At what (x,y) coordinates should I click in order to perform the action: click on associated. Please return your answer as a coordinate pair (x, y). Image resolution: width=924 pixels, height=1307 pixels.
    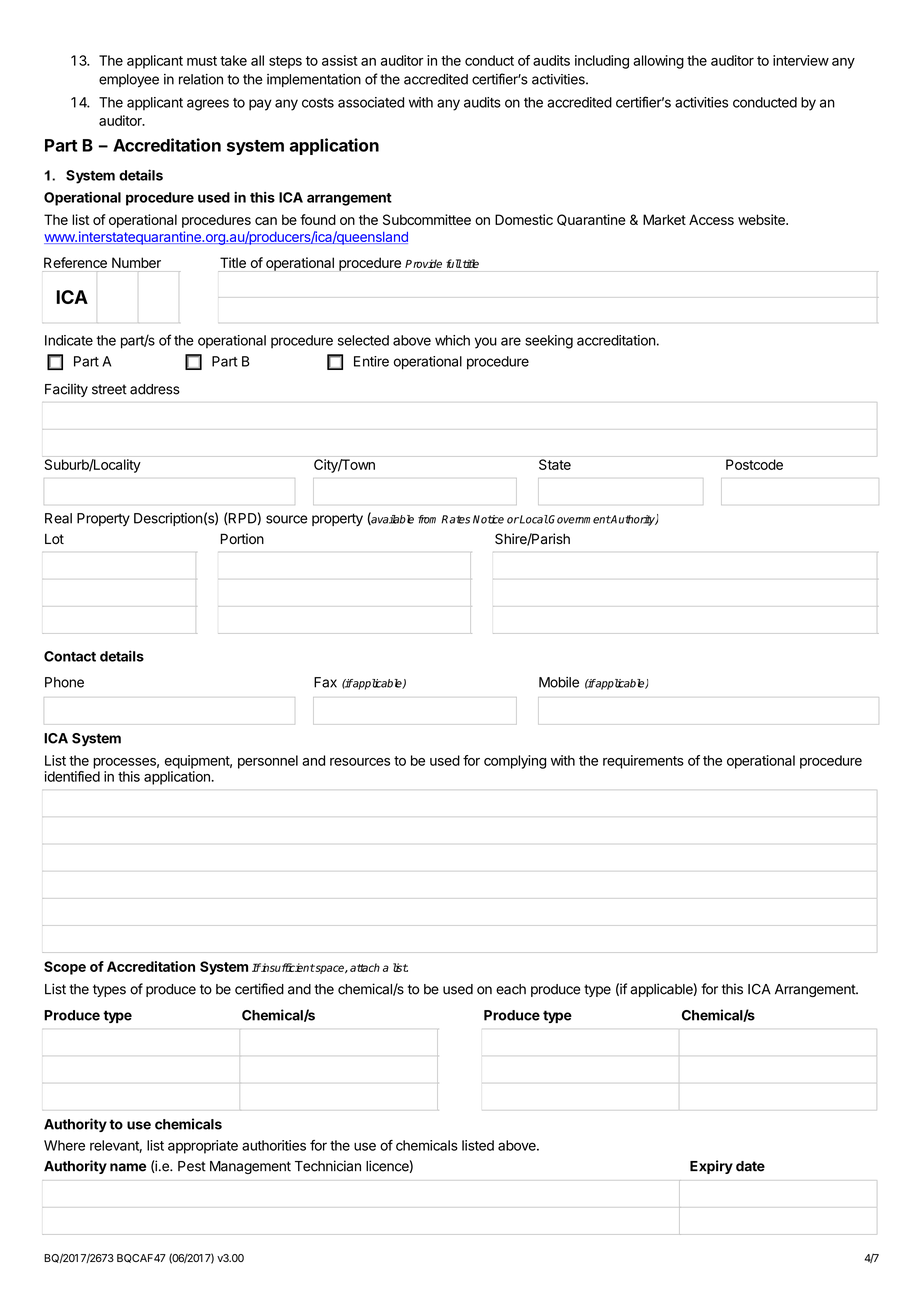
    Looking at the image, I should click on (371, 102).
